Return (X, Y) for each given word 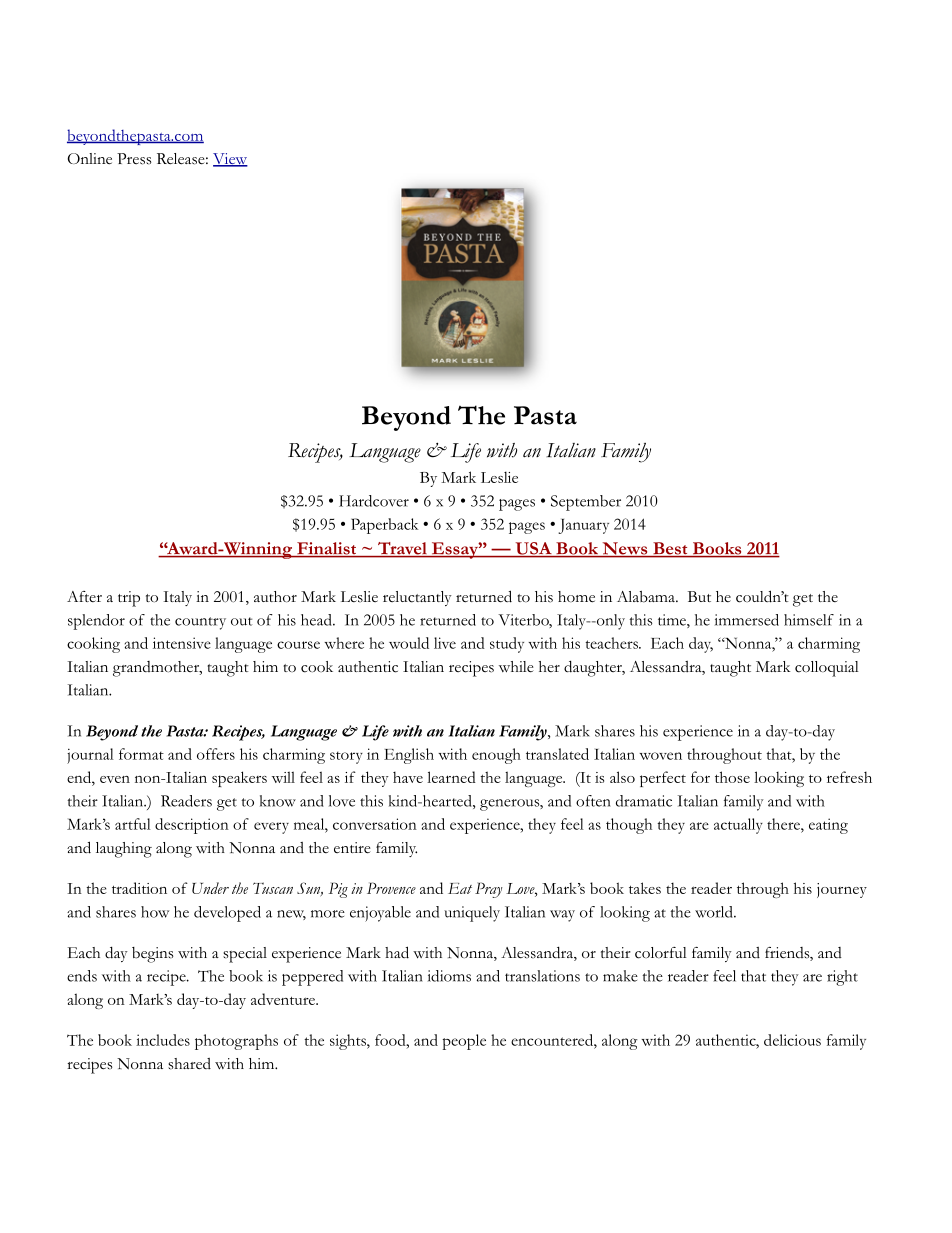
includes (163, 1040)
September (586, 503)
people (464, 1042)
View (230, 160)
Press (134, 159)
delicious (792, 1040)
